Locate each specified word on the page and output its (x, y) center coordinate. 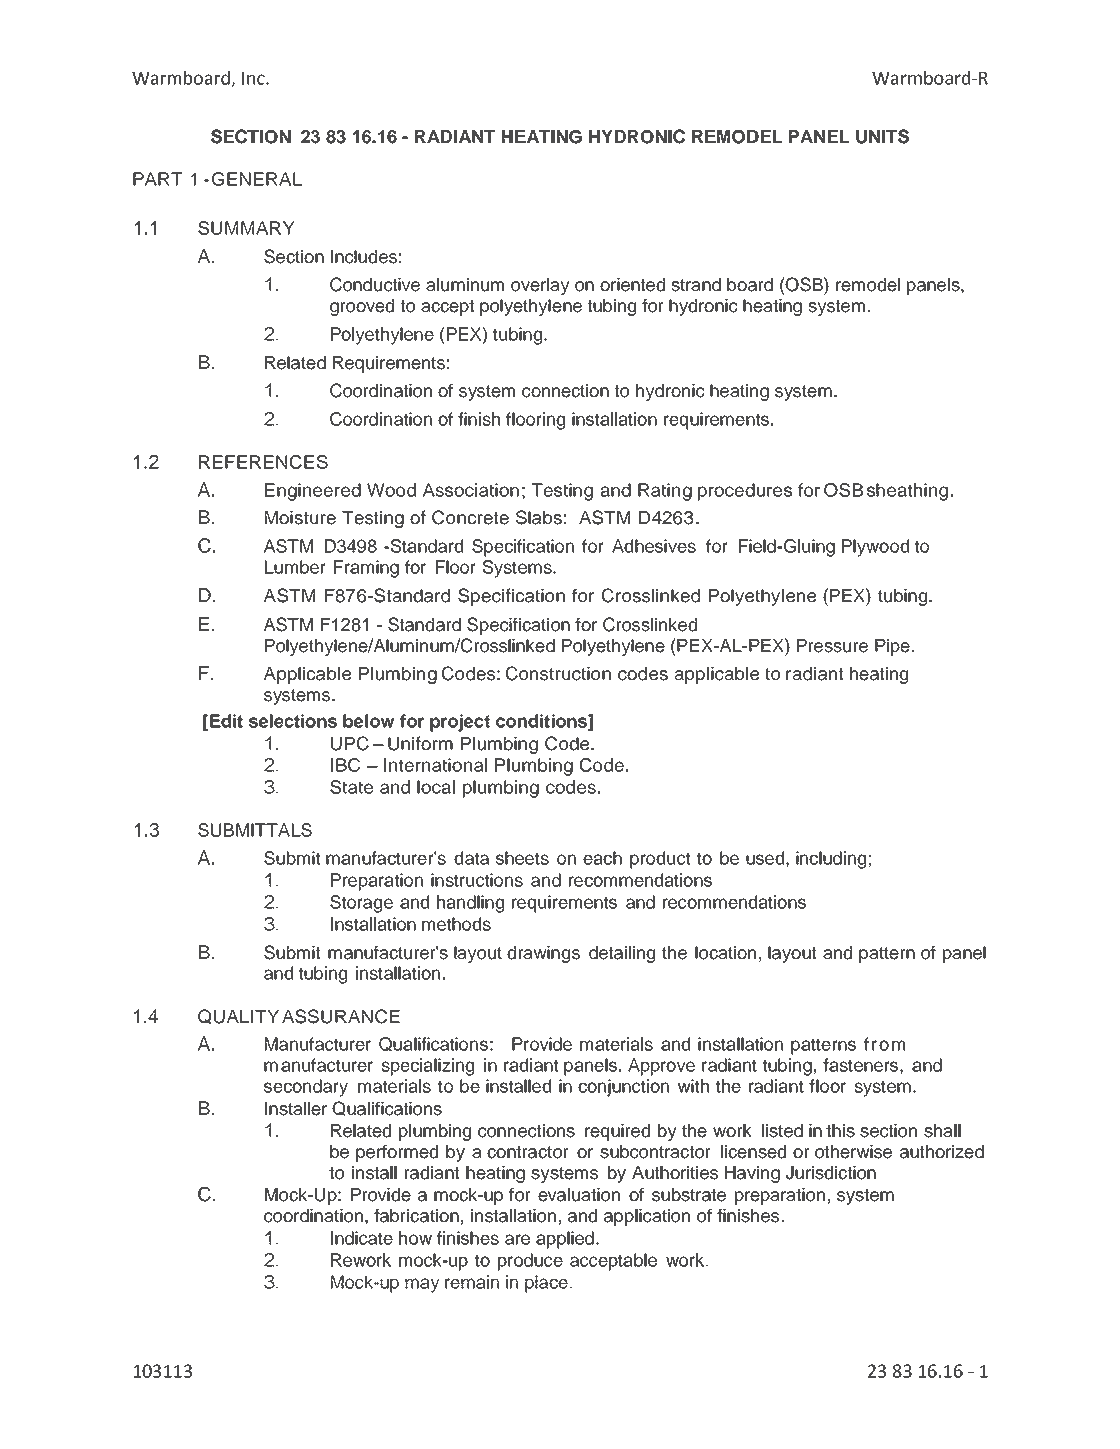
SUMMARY (246, 228)
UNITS (882, 136)
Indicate (362, 1238)
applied (565, 1240)
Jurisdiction (831, 1173)
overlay (540, 286)
